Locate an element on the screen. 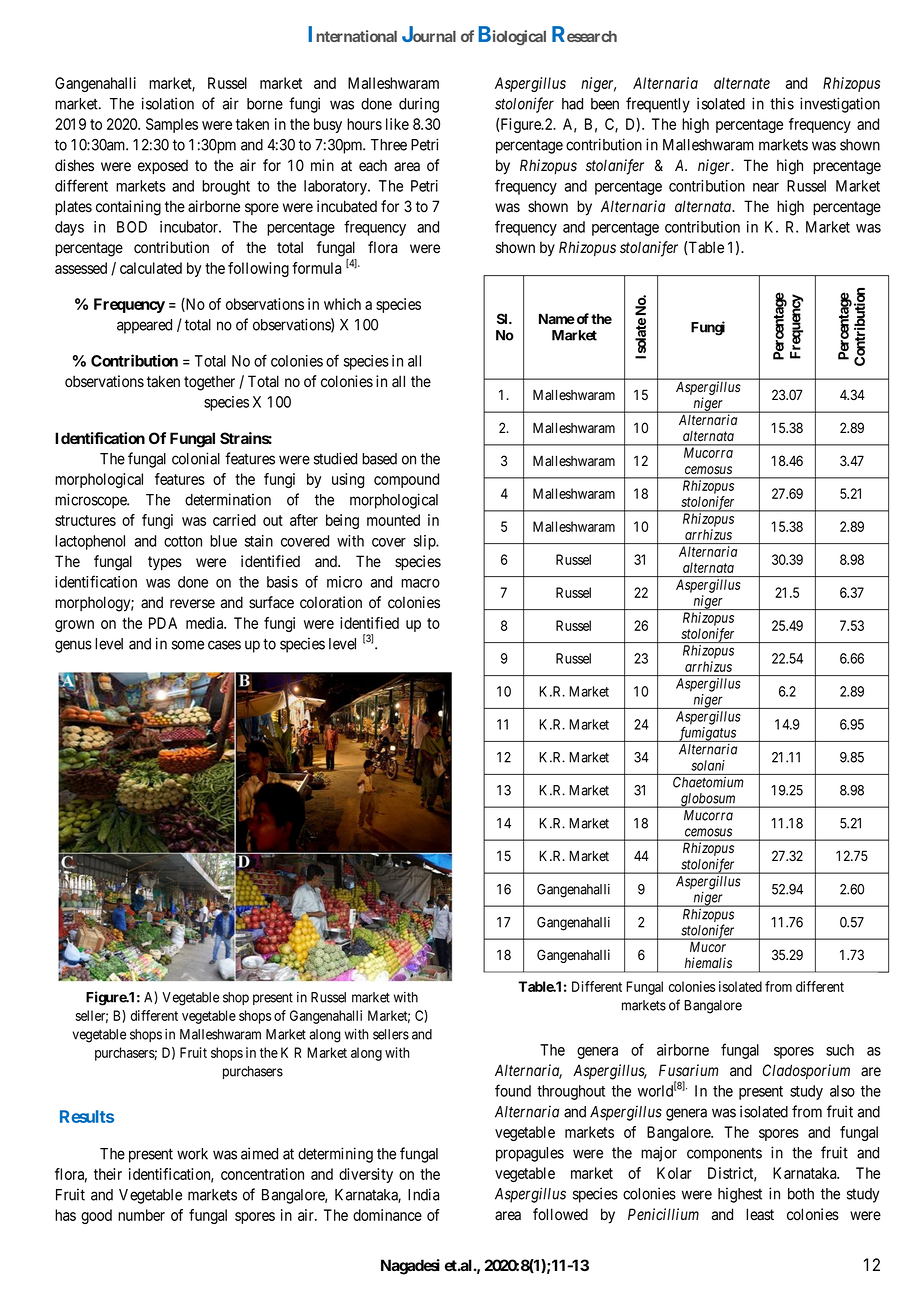  Samples is located at coordinates (172, 125).
